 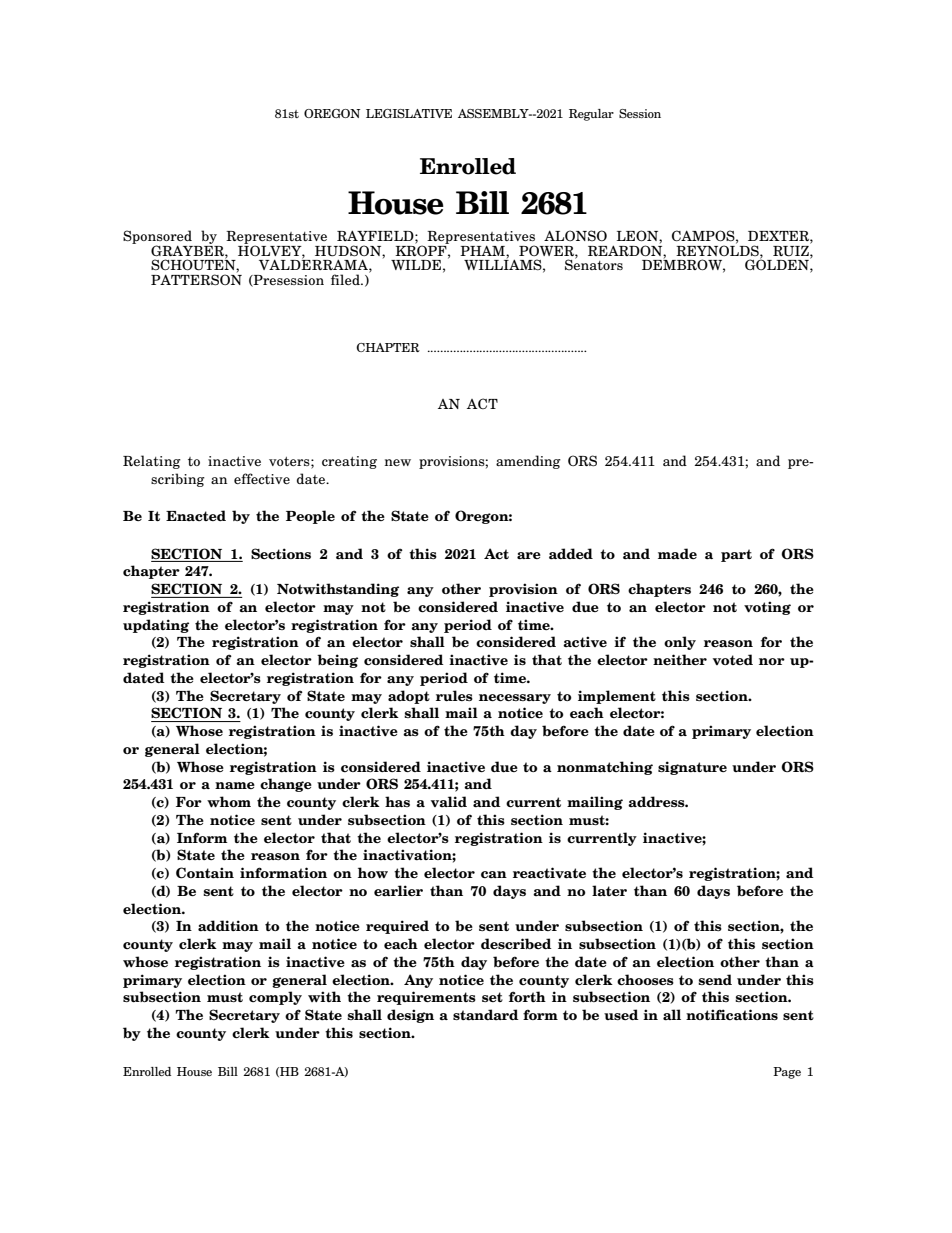 I want to click on standard, so click(x=486, y=1014).
